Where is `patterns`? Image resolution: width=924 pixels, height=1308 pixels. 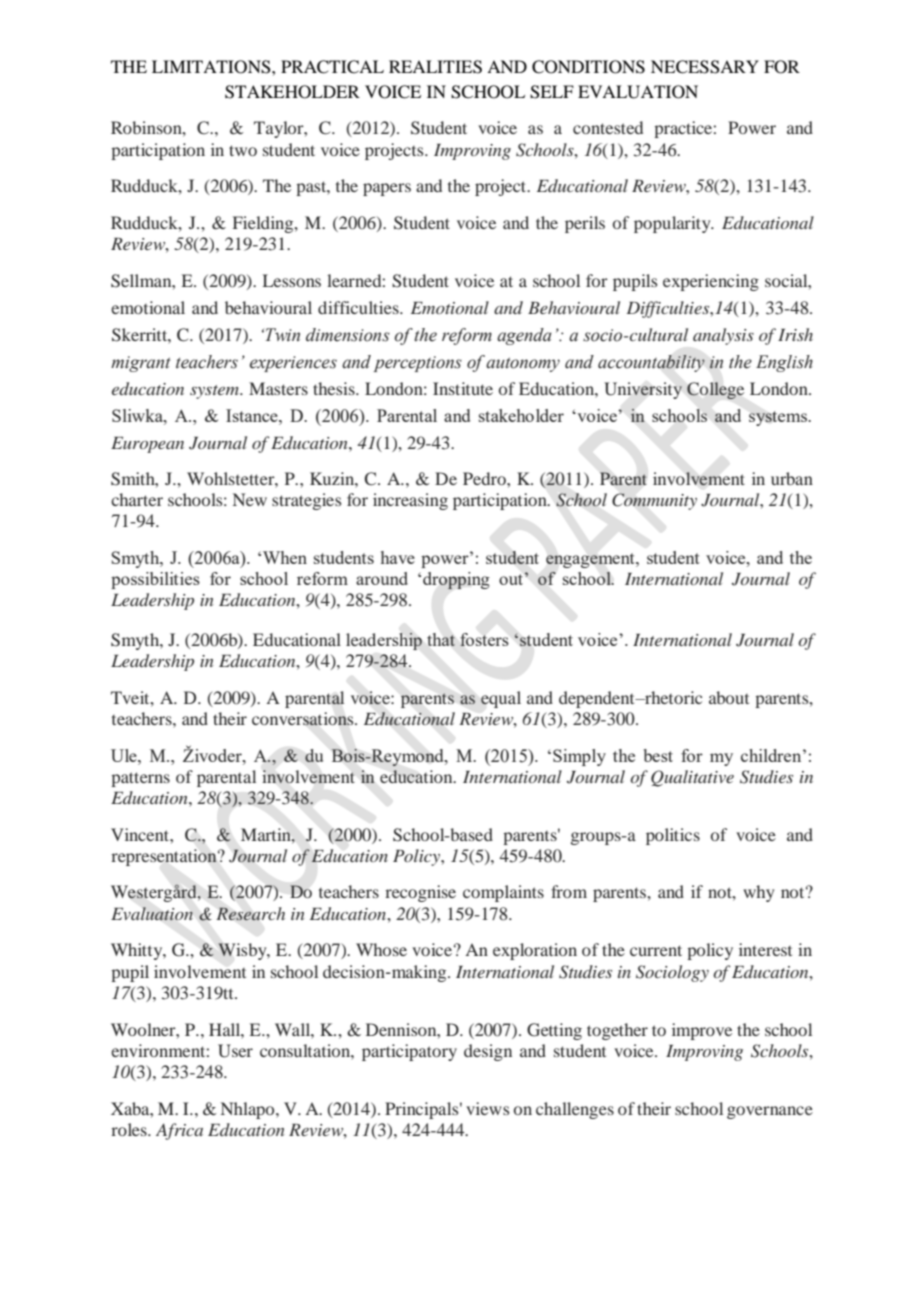
patterns is located at coordinates (140, 779).
